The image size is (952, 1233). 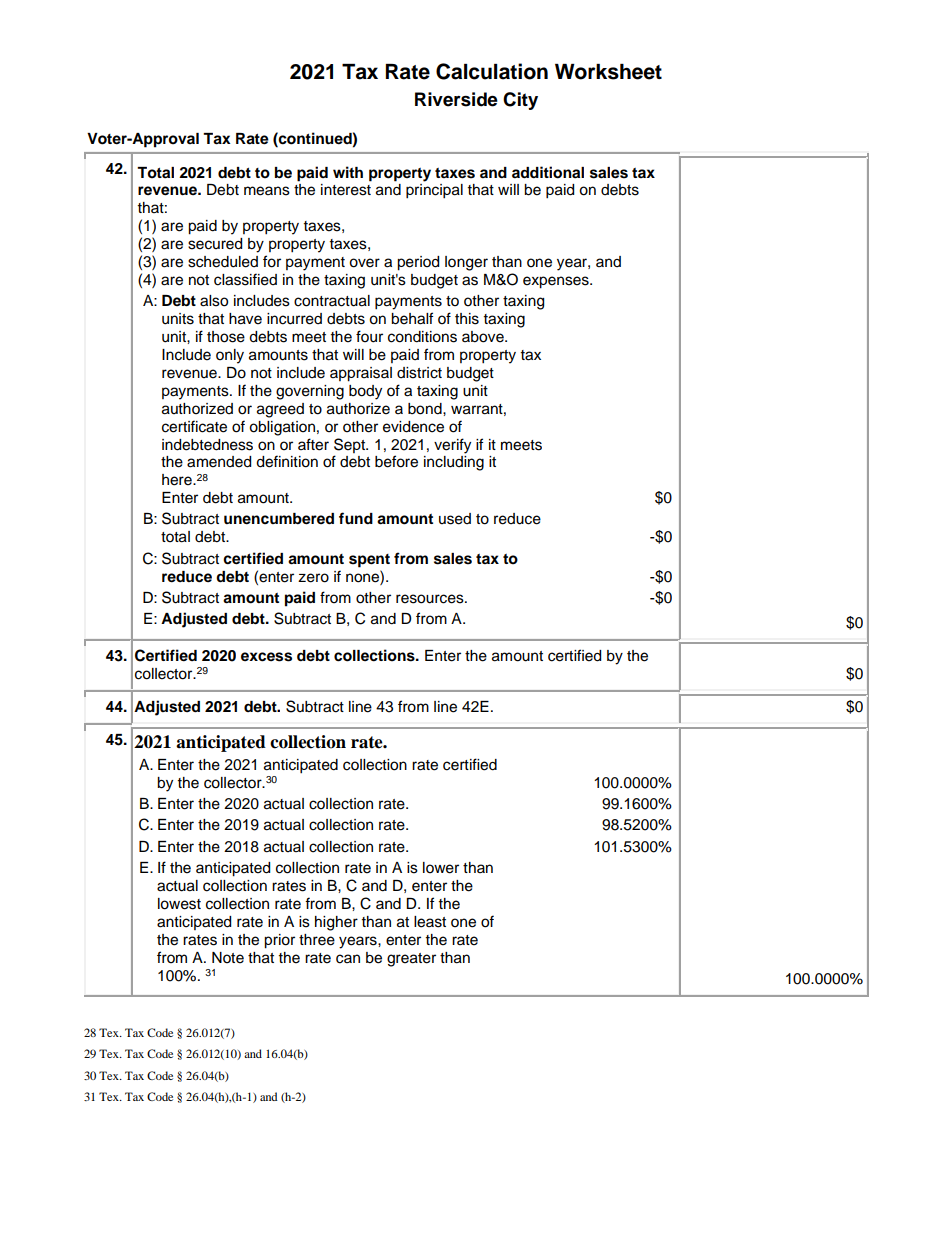 What do you see at coordinates (230, 356) in the screenshot?
I see `only` at bounding box center [230, 356].
